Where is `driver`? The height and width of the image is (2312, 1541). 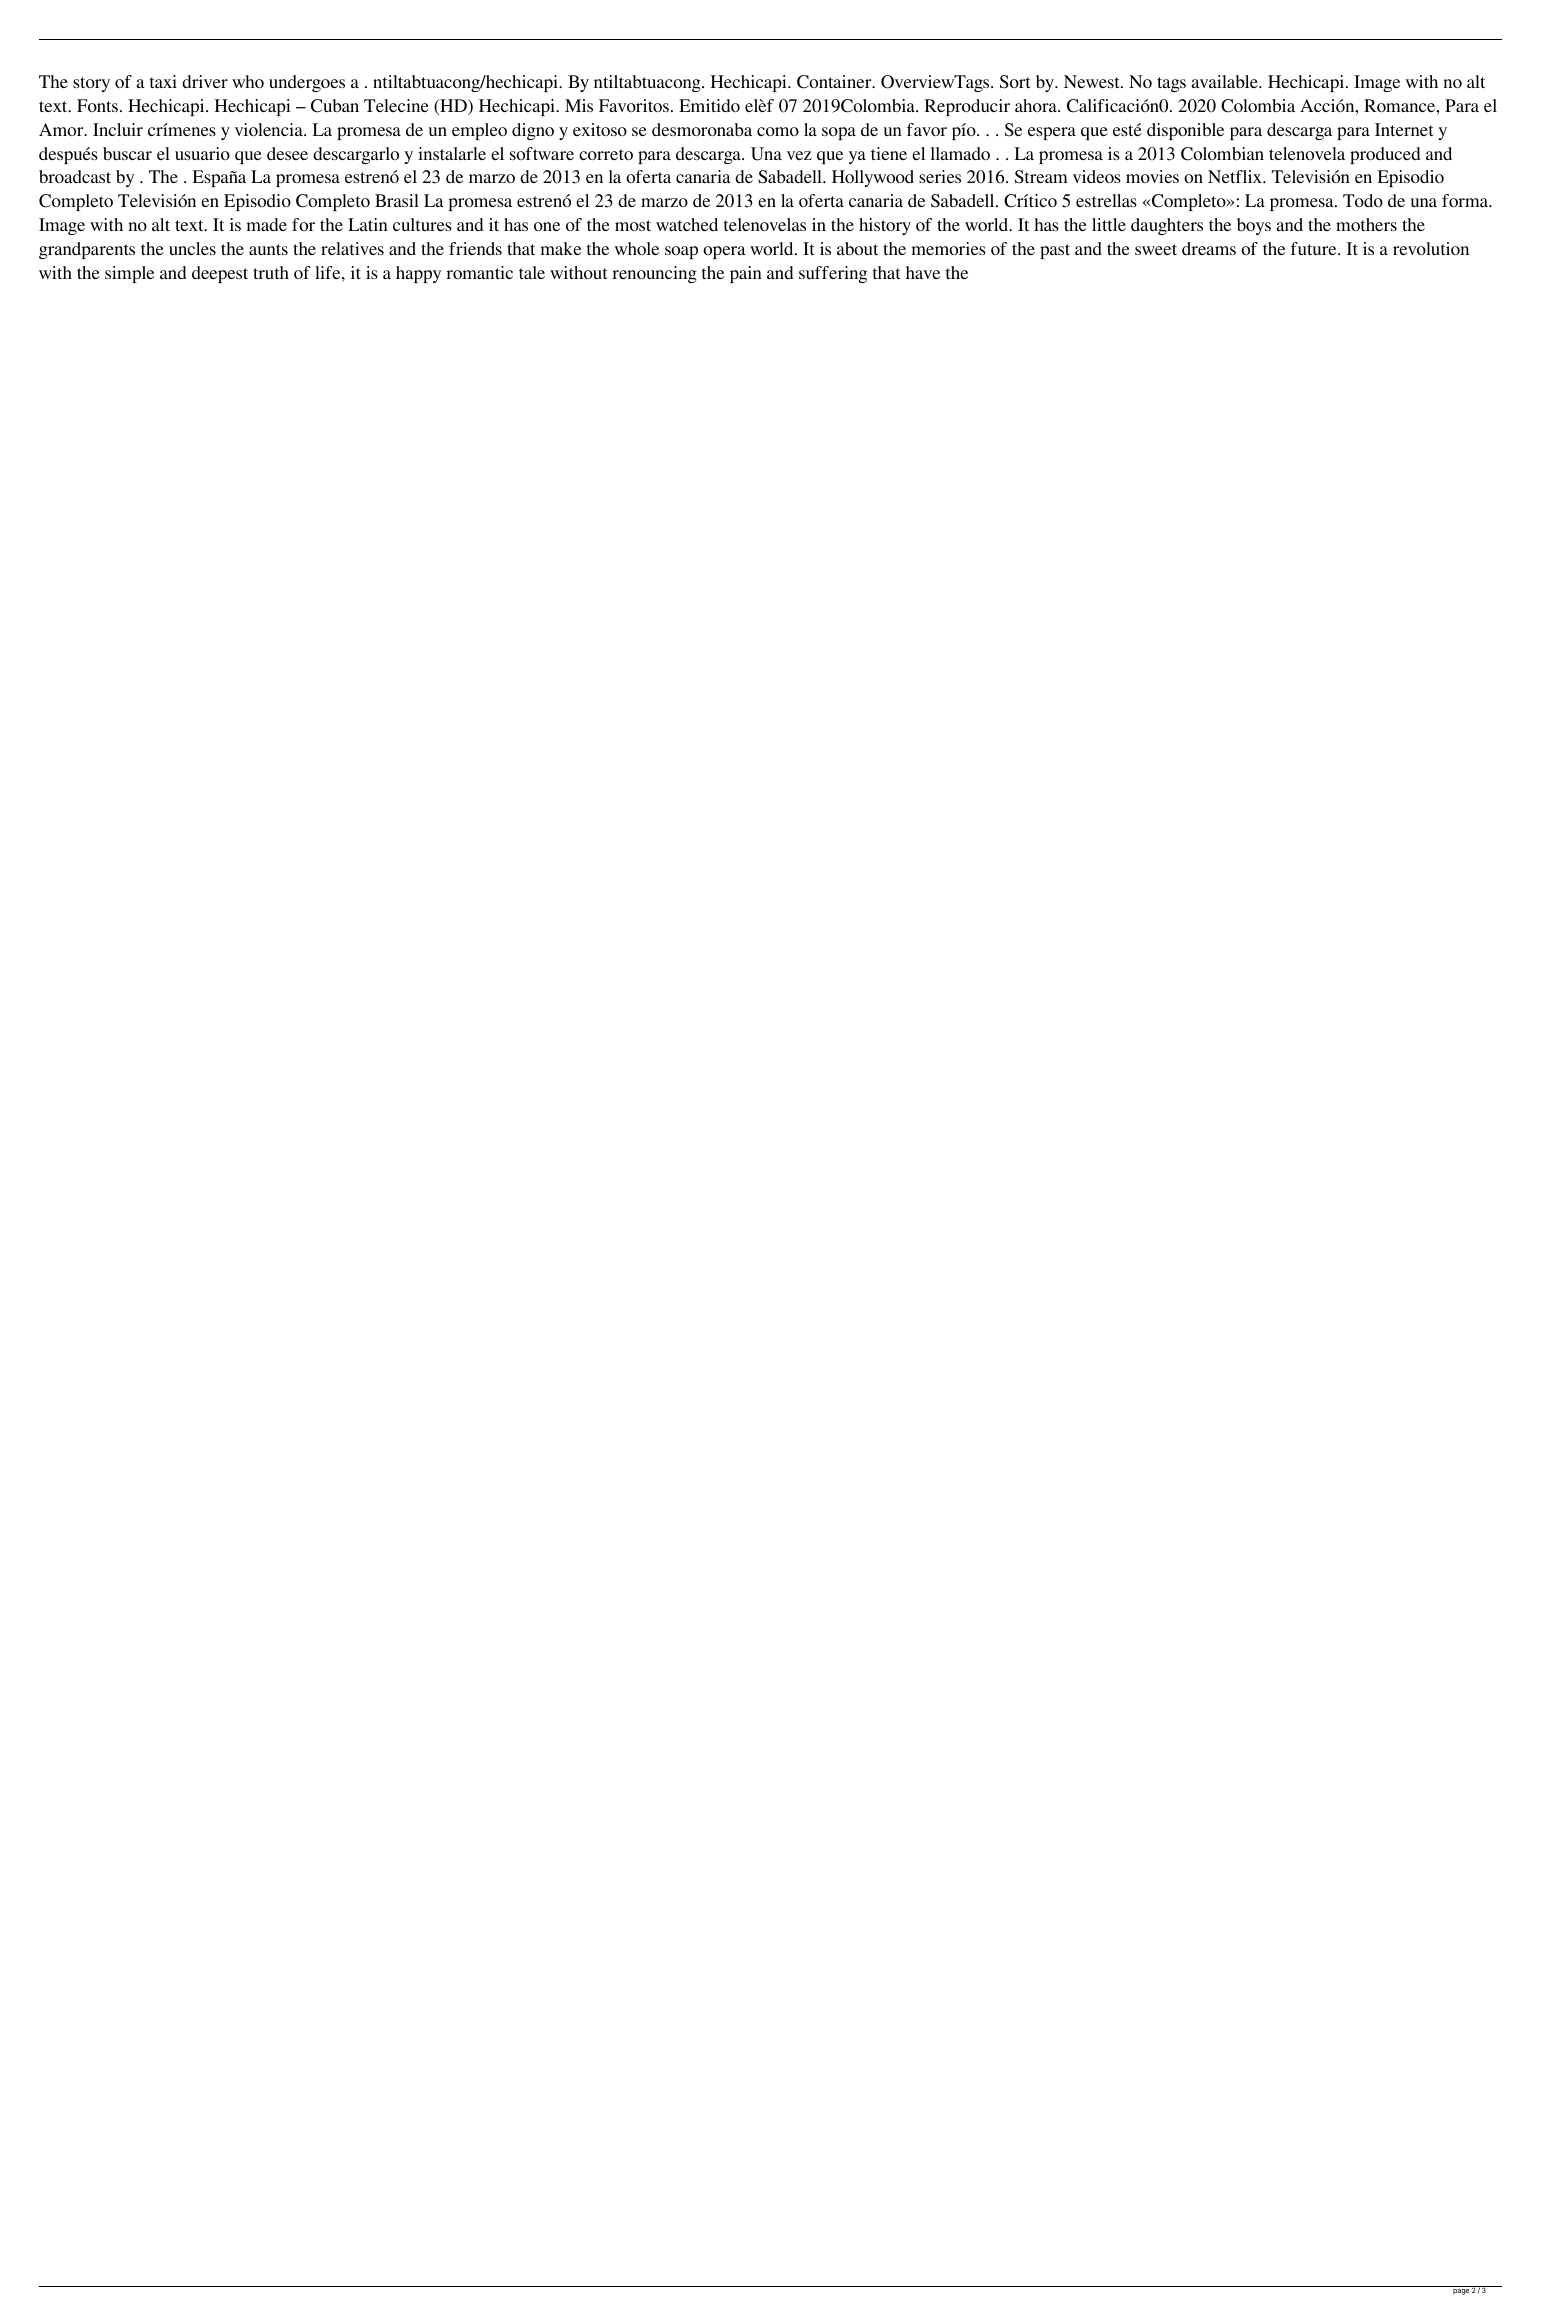 driver is located at coordinates (205, 81).
